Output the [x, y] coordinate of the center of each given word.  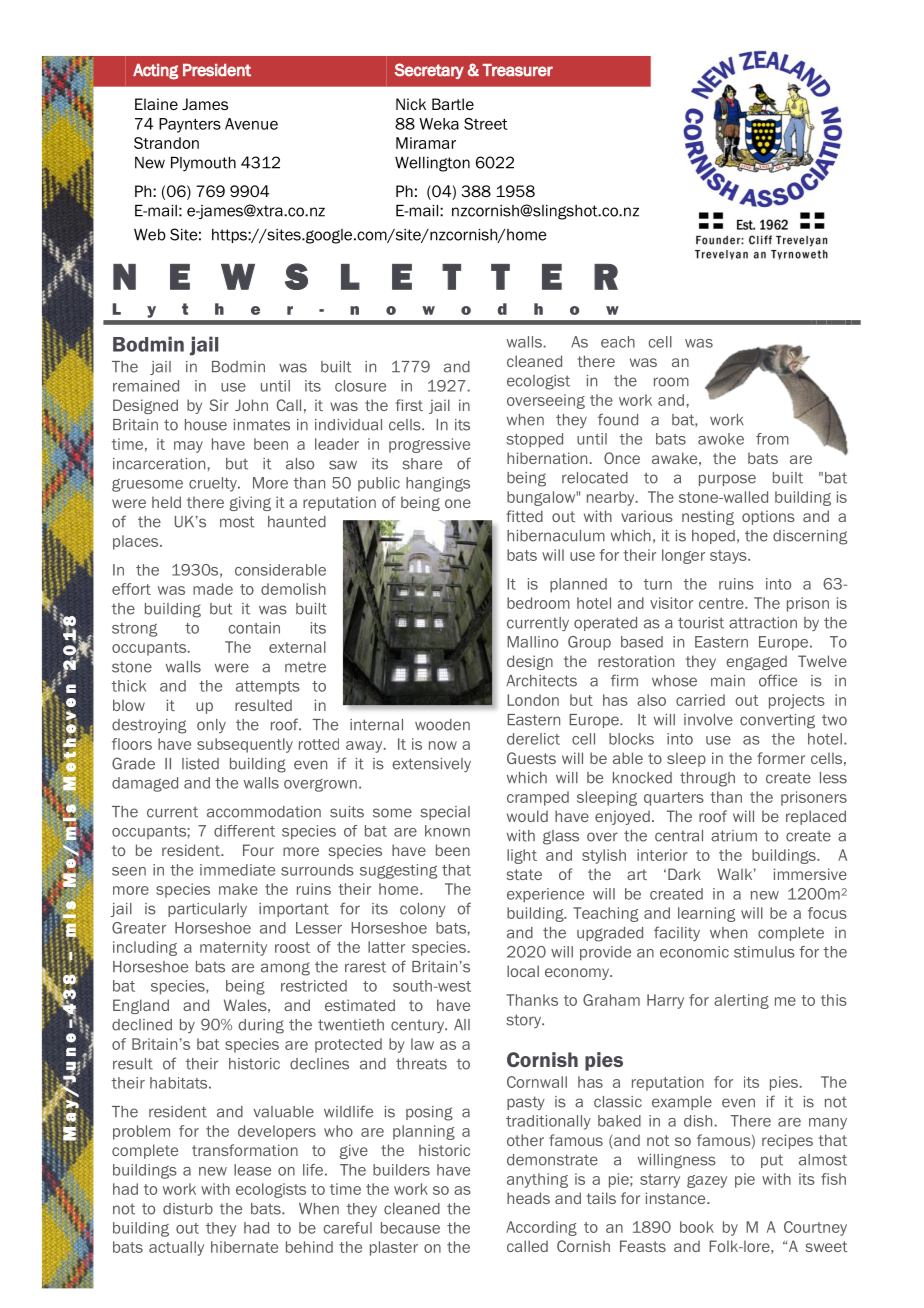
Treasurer [517, 70]
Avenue [251, 124]
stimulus [764, 952]
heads [528, 1198]
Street [486, 124]
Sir [219, 405]
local [523, 971]
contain [254, 628]
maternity [233, 948]
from [772, 439]
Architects [541, 681]
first [409, 405]
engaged [756, 662]
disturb [188, 1209]
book [697, 1227]
